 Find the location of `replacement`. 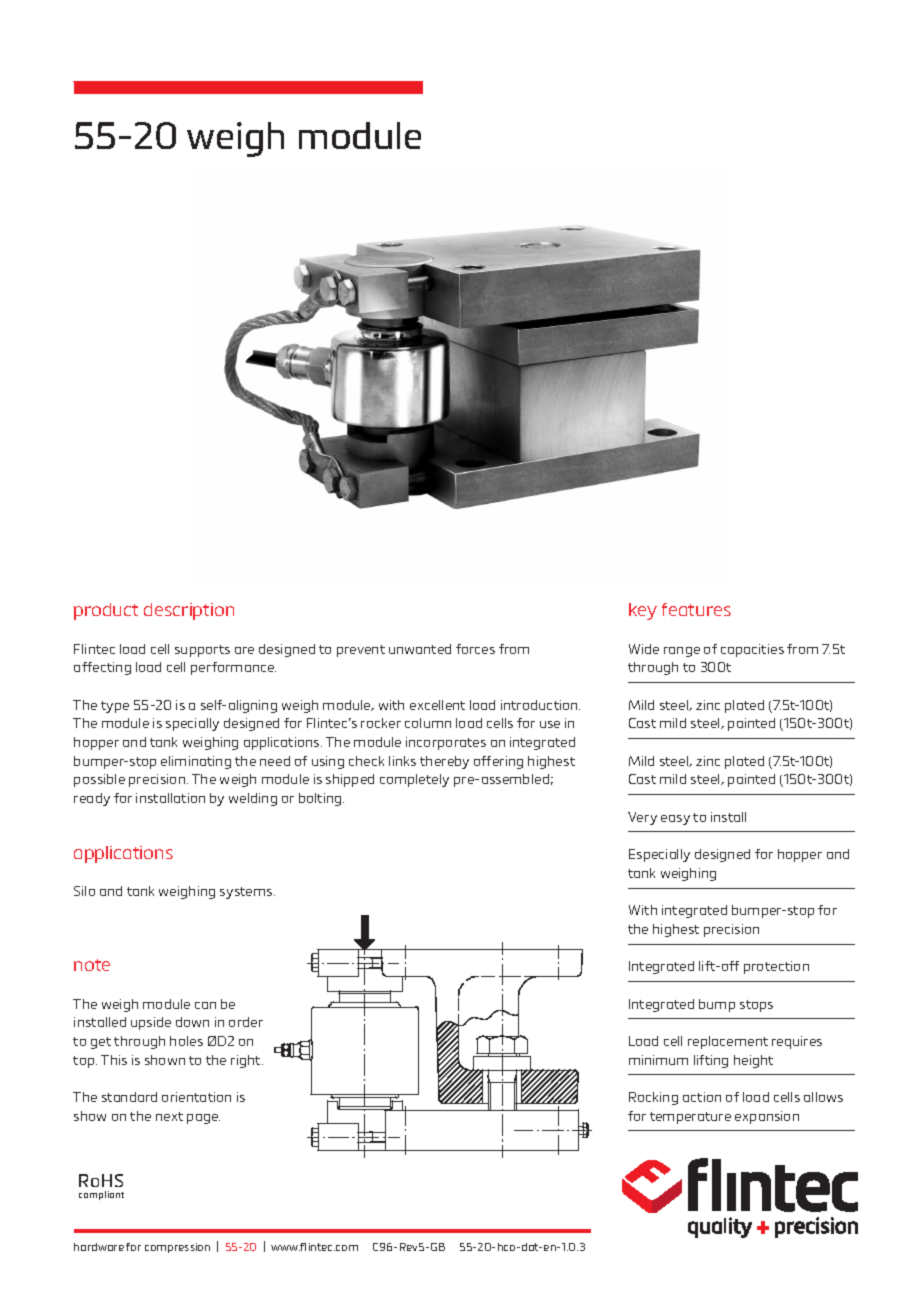

replacement is located at coordinates (728, 1042).
